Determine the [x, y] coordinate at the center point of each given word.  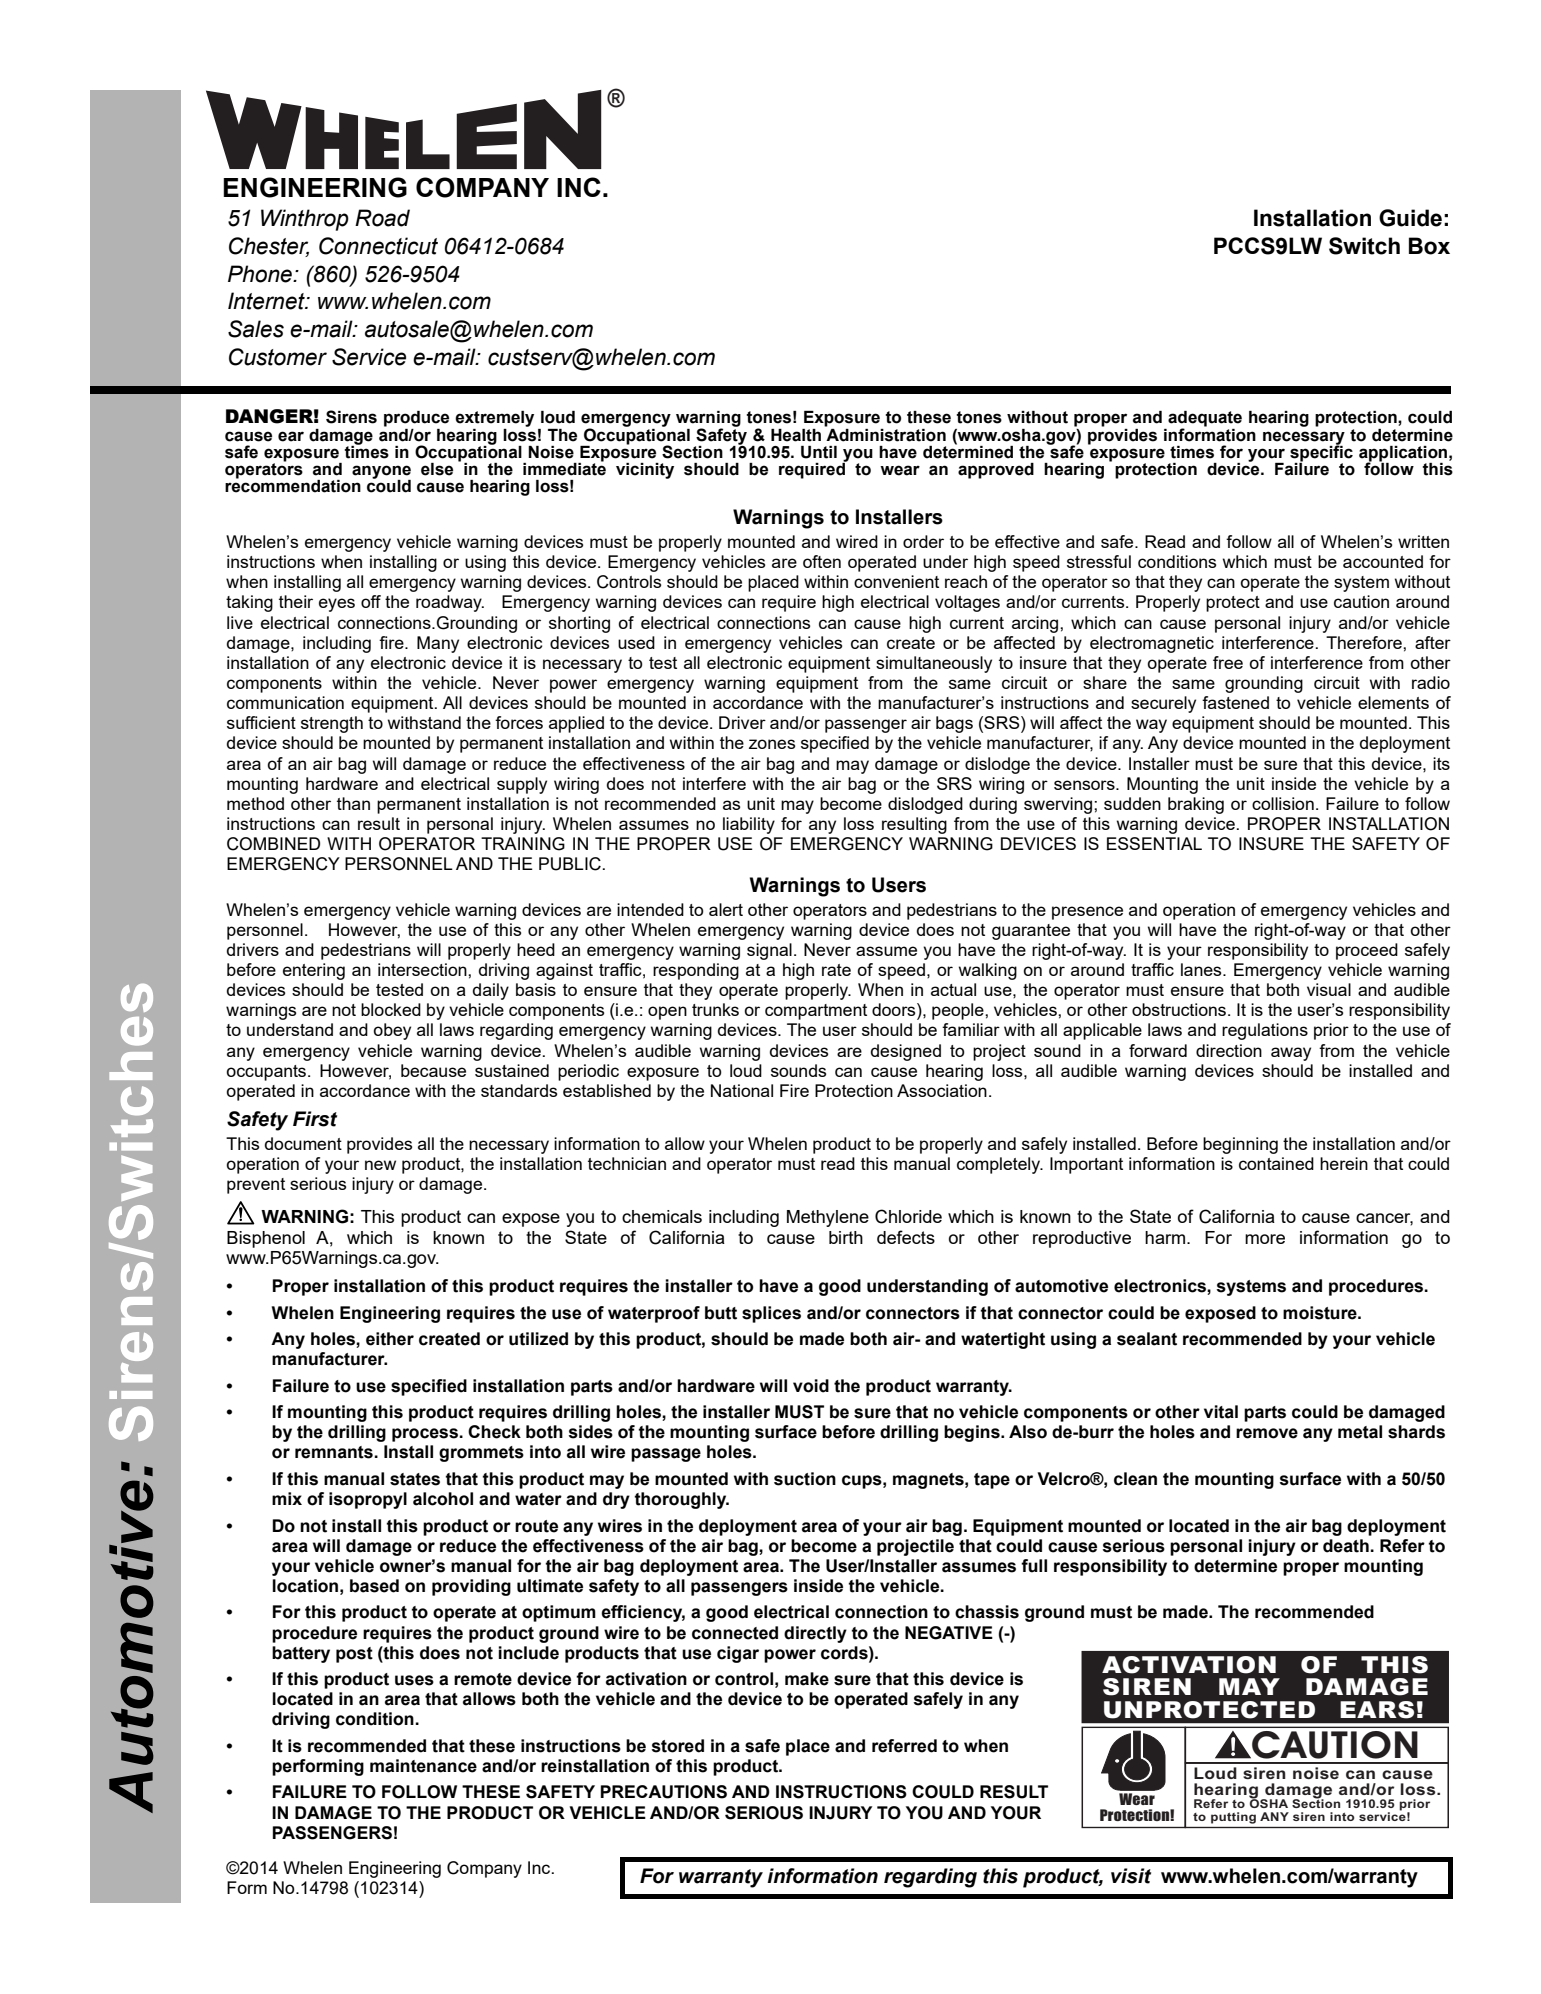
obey [392, 1031]
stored [678, 1746]
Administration [885, 434]
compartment [816, 1012]
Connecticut [378, 246]
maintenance [423, 1766]
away [1291, 1054]
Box [1429, 246]
